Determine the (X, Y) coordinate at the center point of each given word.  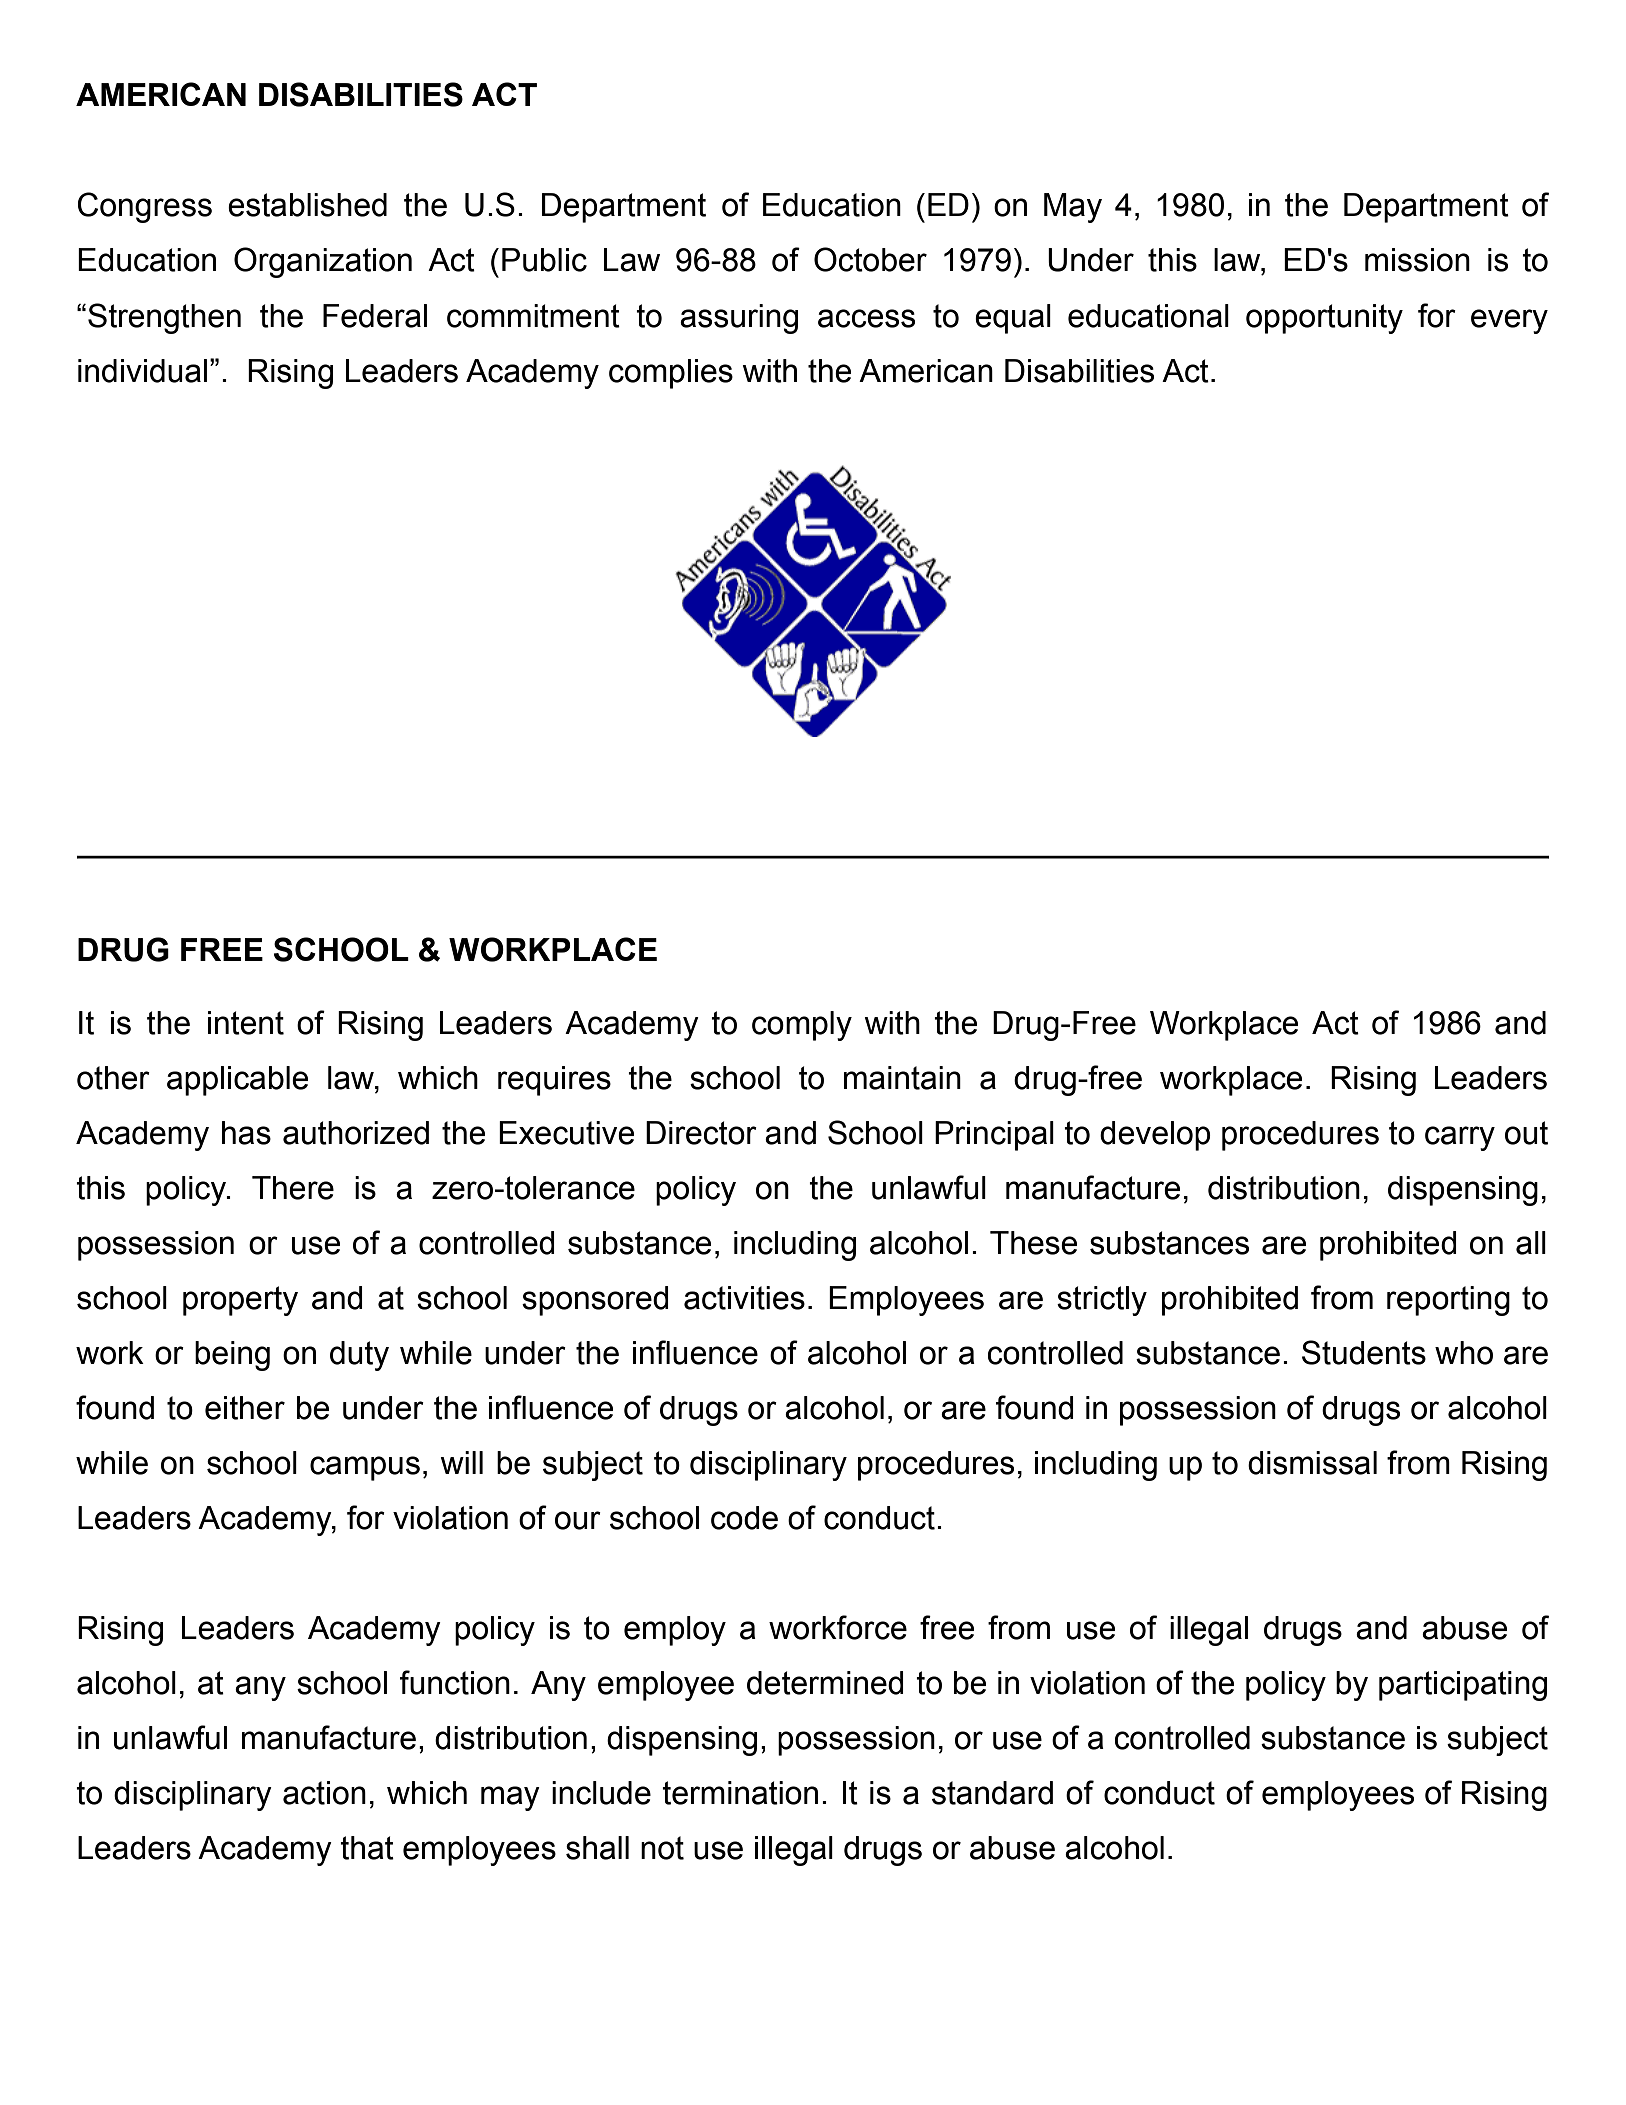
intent (246, 1023)
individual (142, 371)
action (324, 1793)
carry (1460, 1138)
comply (802, 1026)
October (870, 259)
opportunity (1324, 319)
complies (671, 374)
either (245, 1408)
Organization (323, 262)
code (744, 1518)
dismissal (1312, 1463)
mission (1417, 260)
